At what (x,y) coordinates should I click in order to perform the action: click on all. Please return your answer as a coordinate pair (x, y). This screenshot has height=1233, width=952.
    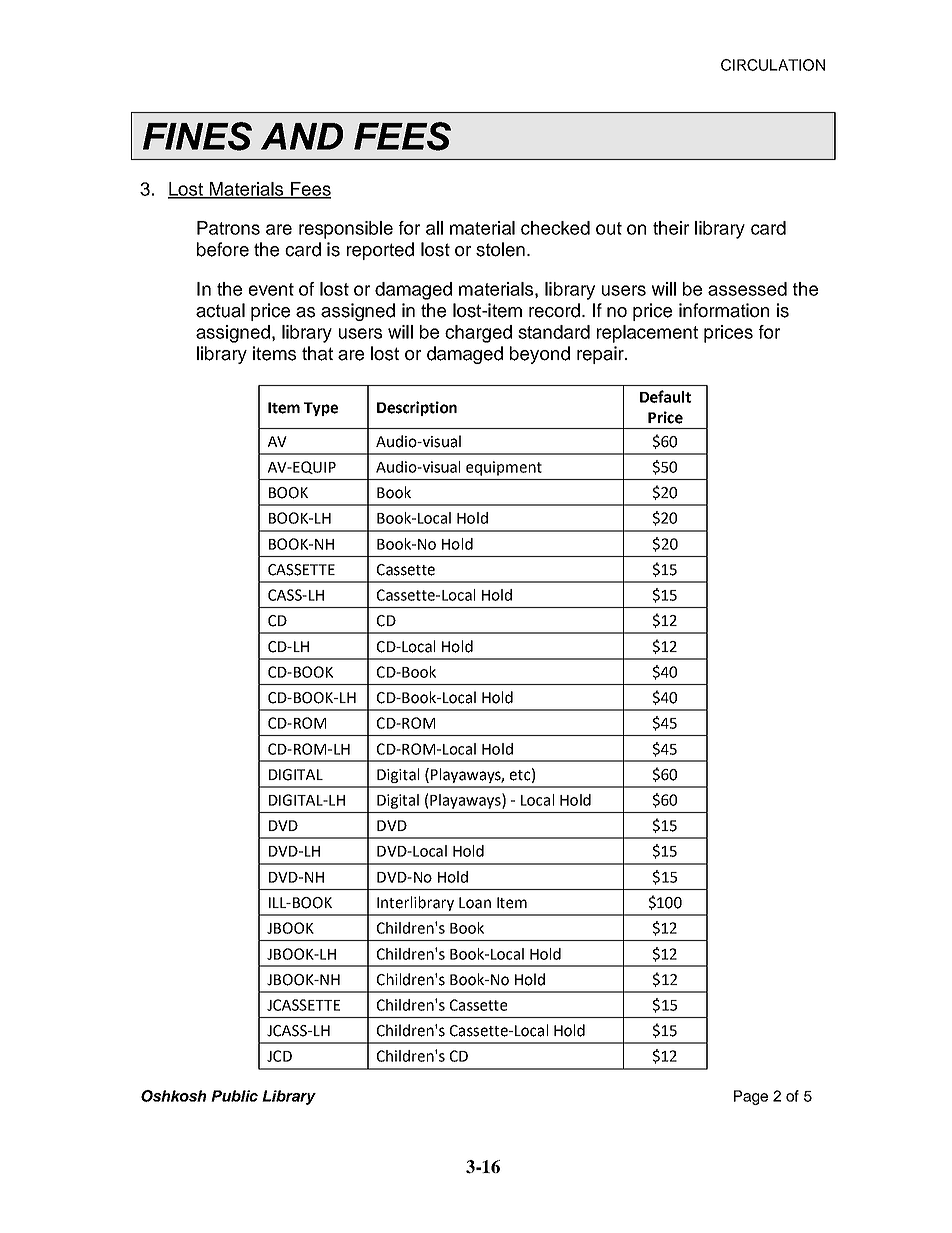
    Looking at the image, I should click on (434, 228).
